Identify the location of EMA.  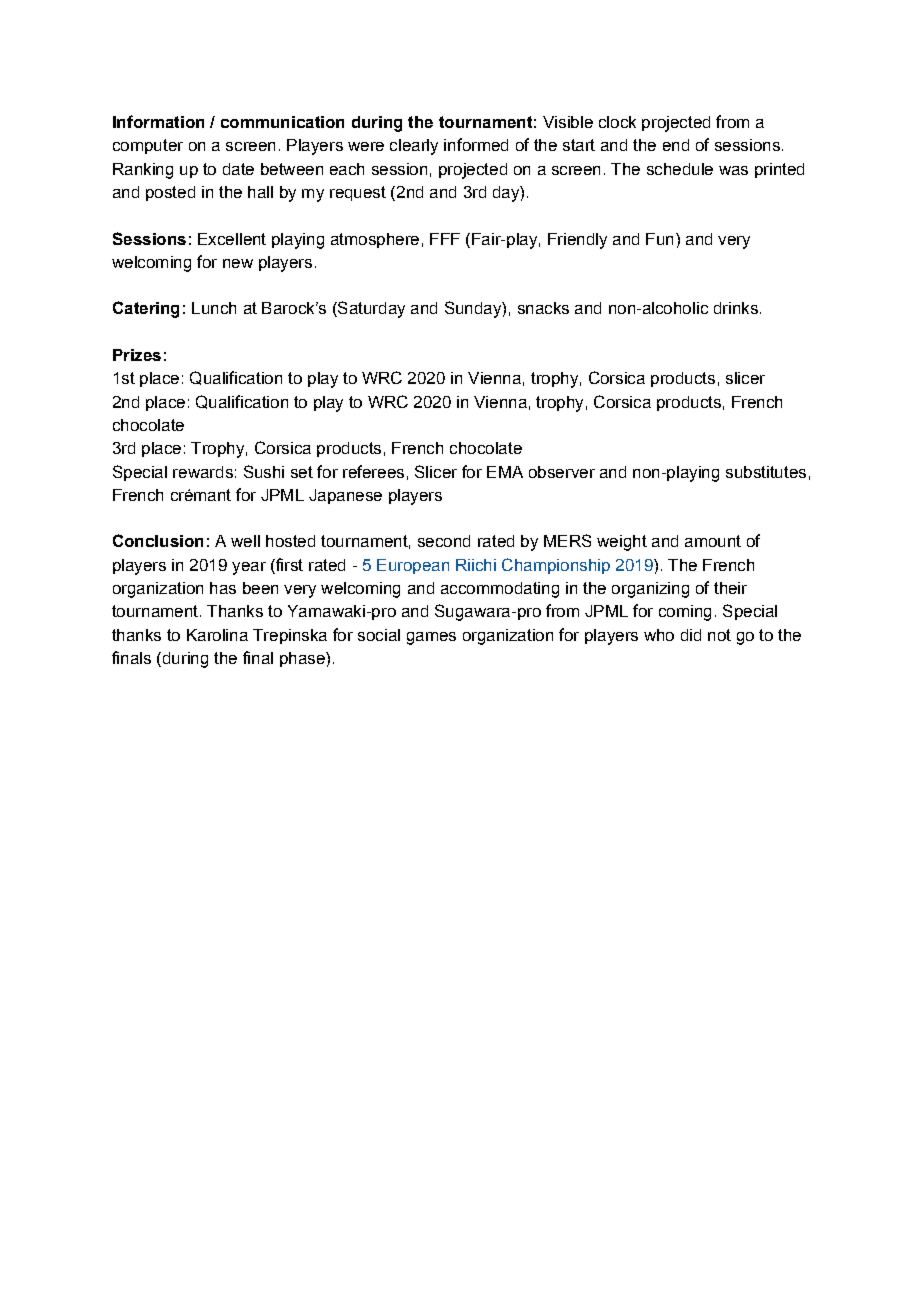
(505, 472).
